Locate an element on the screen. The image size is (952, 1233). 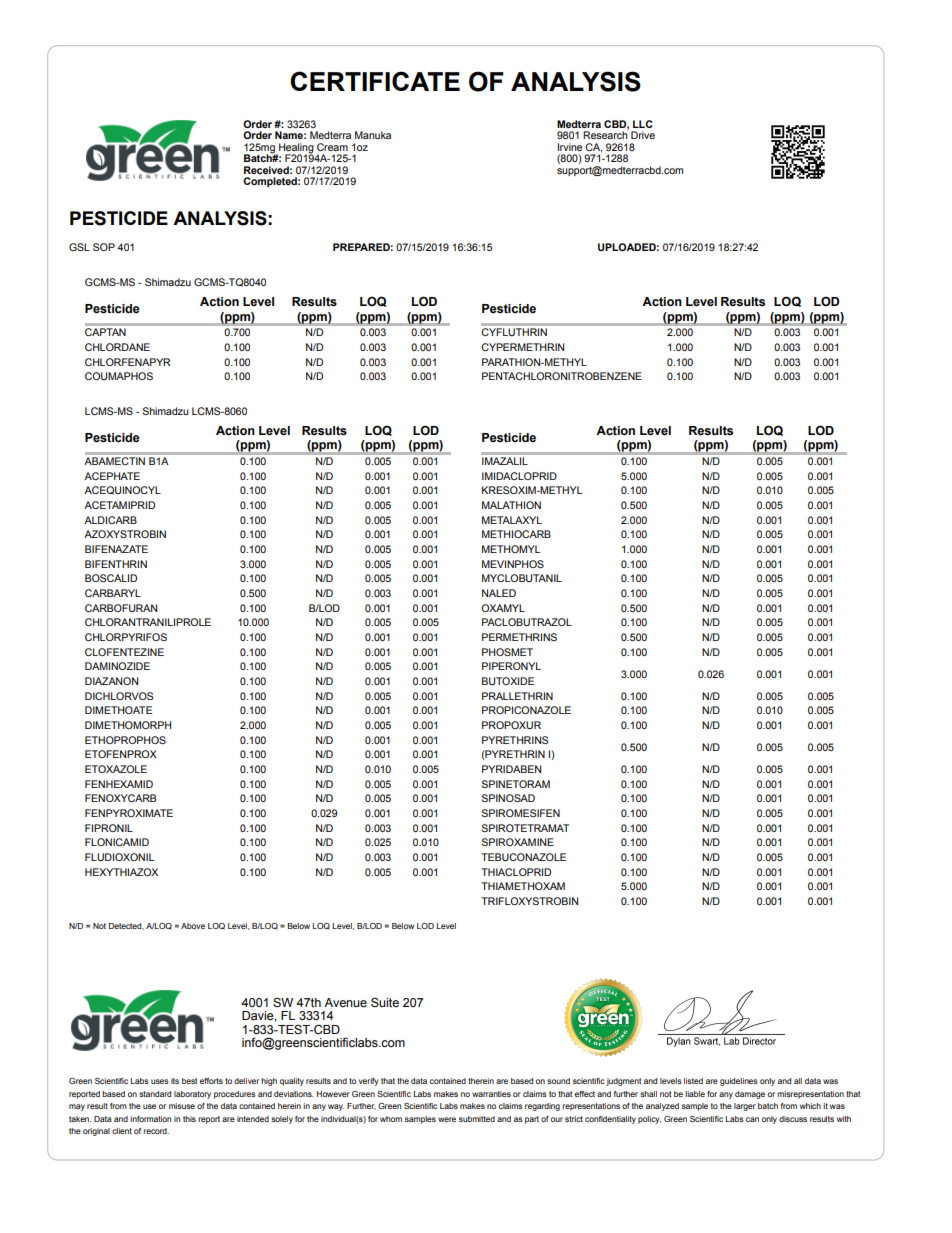
FIPRONIL is located at coordinates (109, 828).
